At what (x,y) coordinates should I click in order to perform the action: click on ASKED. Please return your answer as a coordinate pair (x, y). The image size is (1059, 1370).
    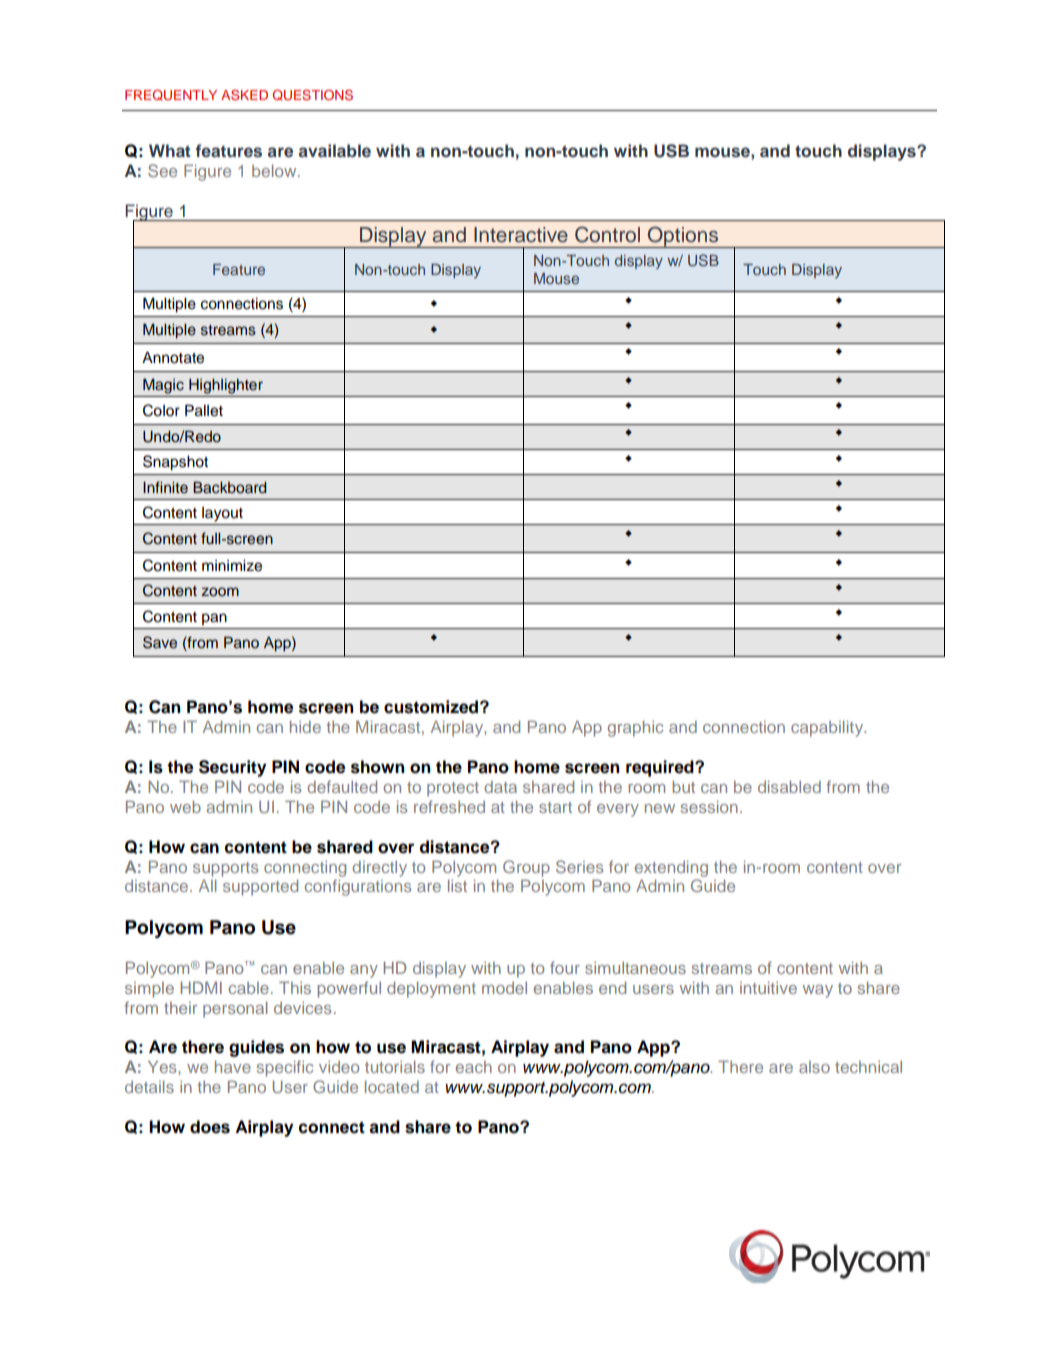
    Looking at the image, I should click on (244, 95).
